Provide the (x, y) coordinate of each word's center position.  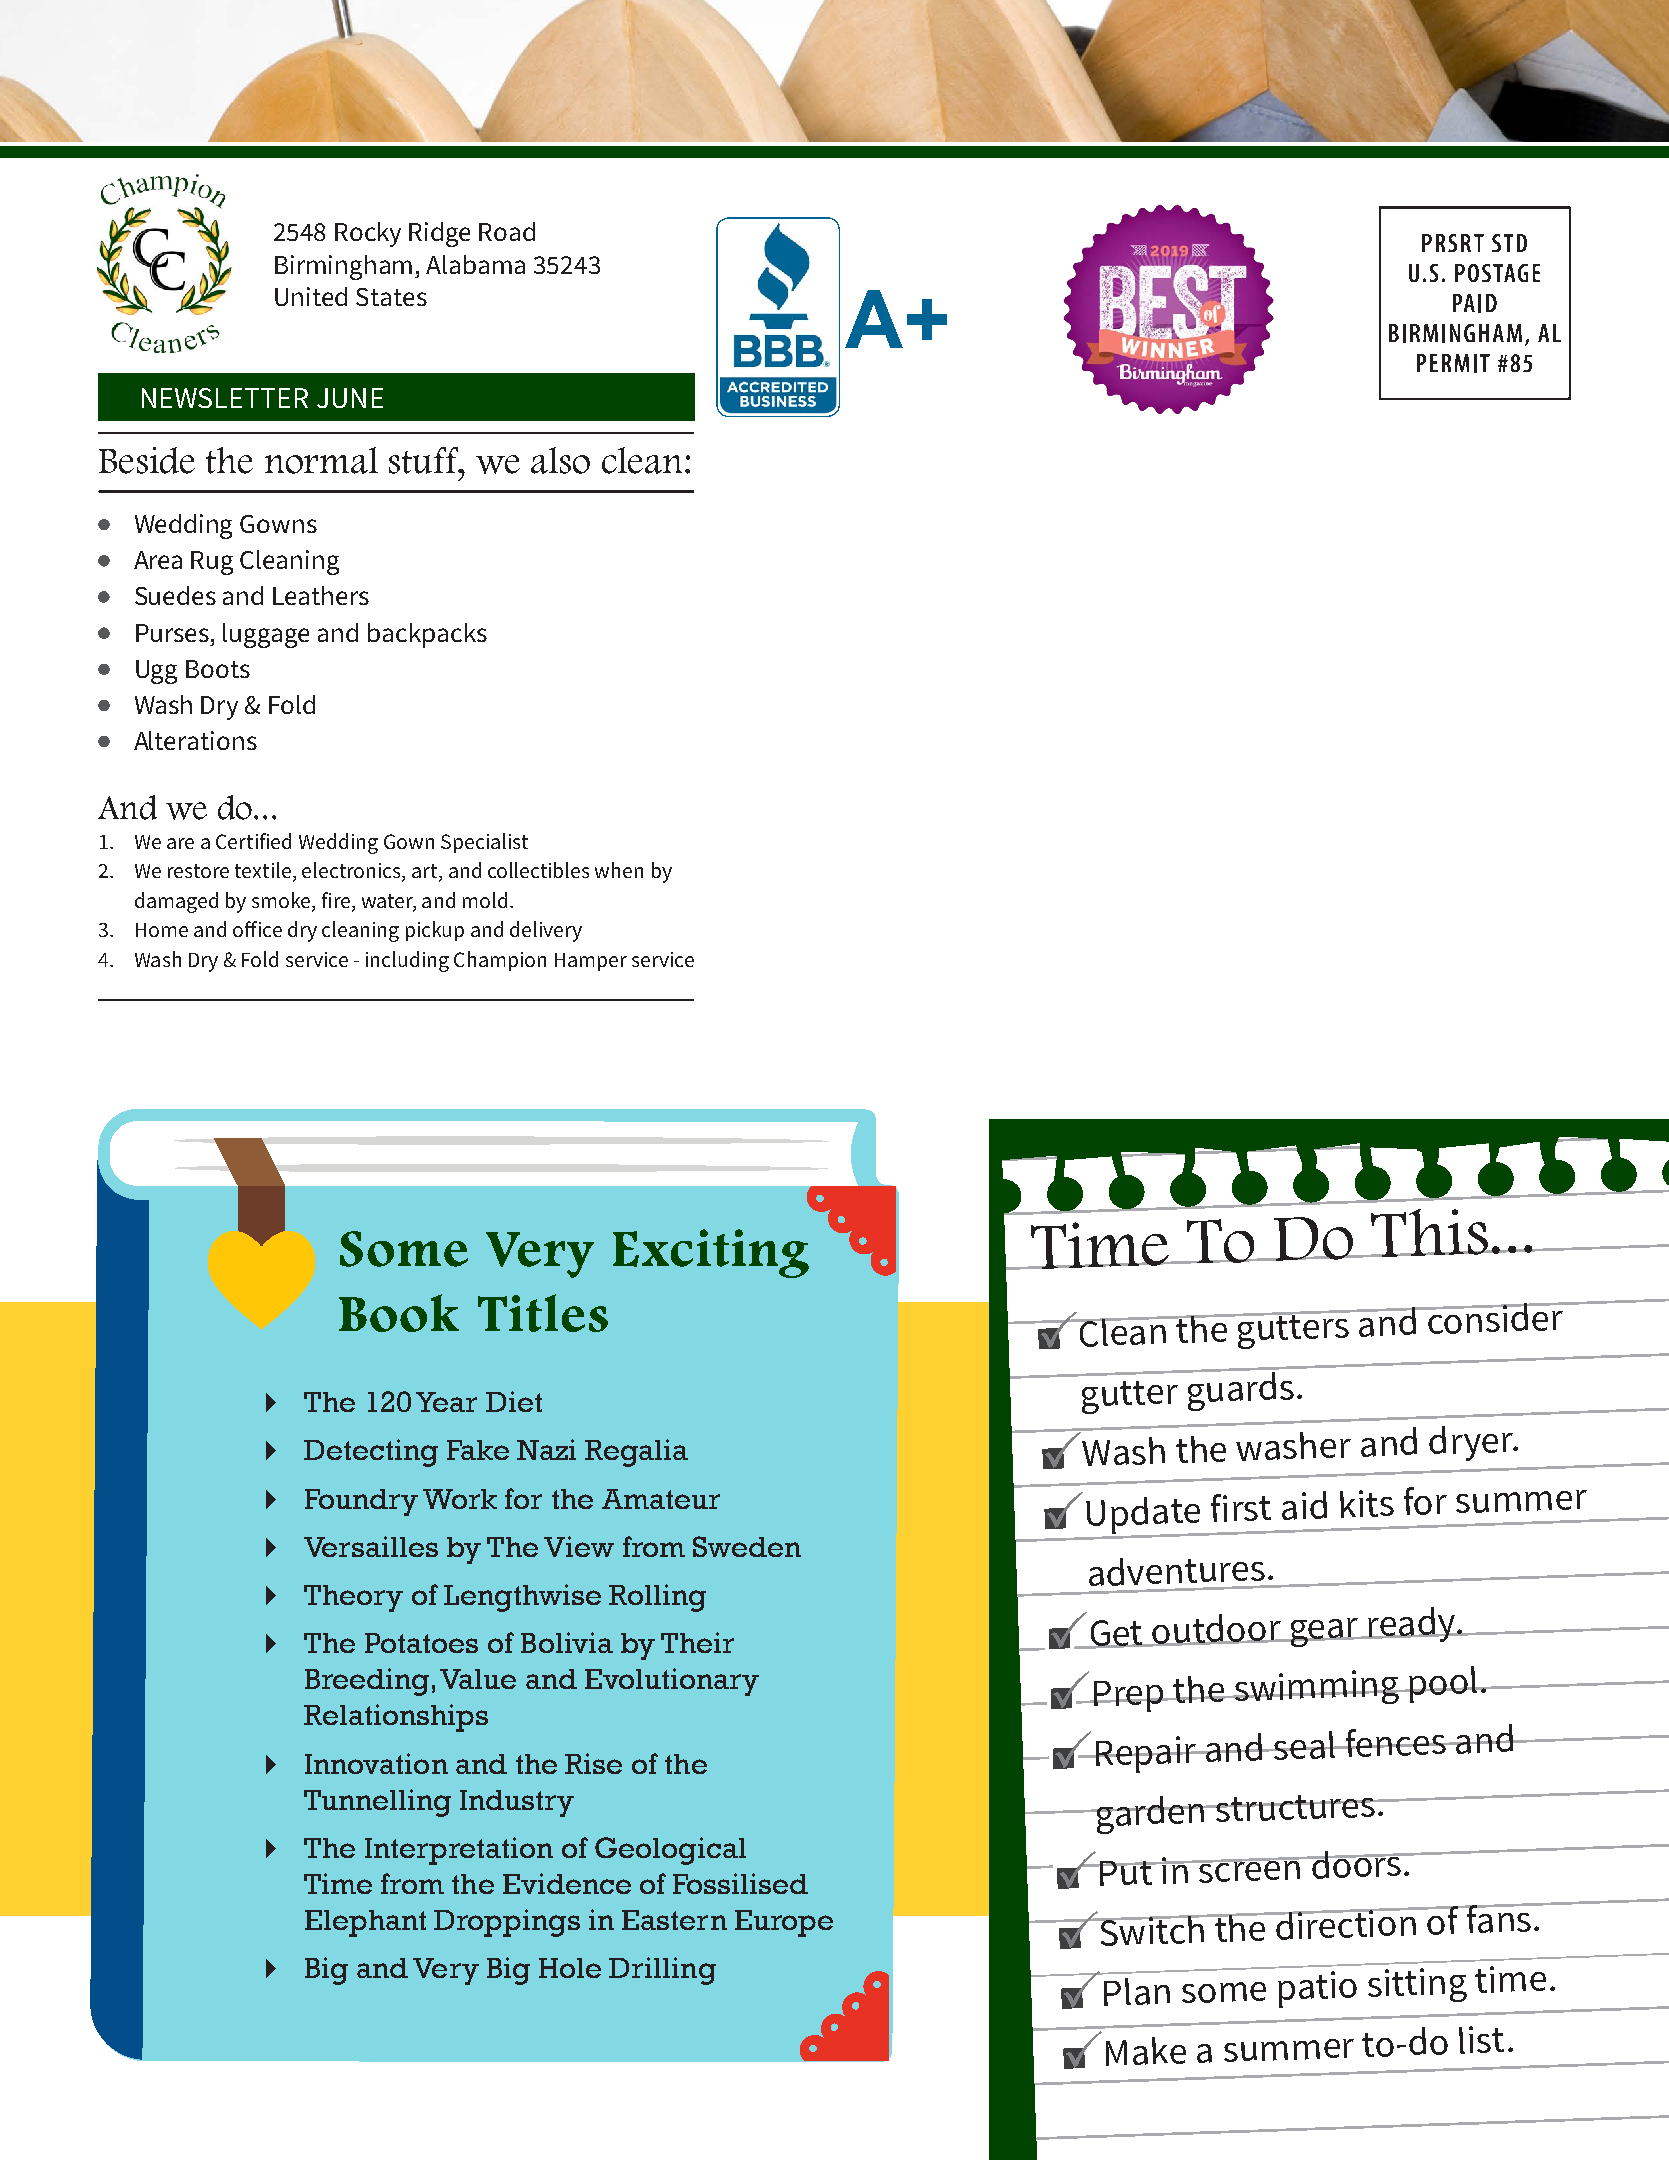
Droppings (507, 1923)
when (619, 870)
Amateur (661, 1499)
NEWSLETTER (225, 398)
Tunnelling (377, 1803)
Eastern (674, 1920)
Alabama (475, 264)
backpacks (427, 635)
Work (460, 1499)
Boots (218, 669)
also (560, 460)
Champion (500, 961)
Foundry (361, 1502)
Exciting (711, 1253)
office (257, 929)
